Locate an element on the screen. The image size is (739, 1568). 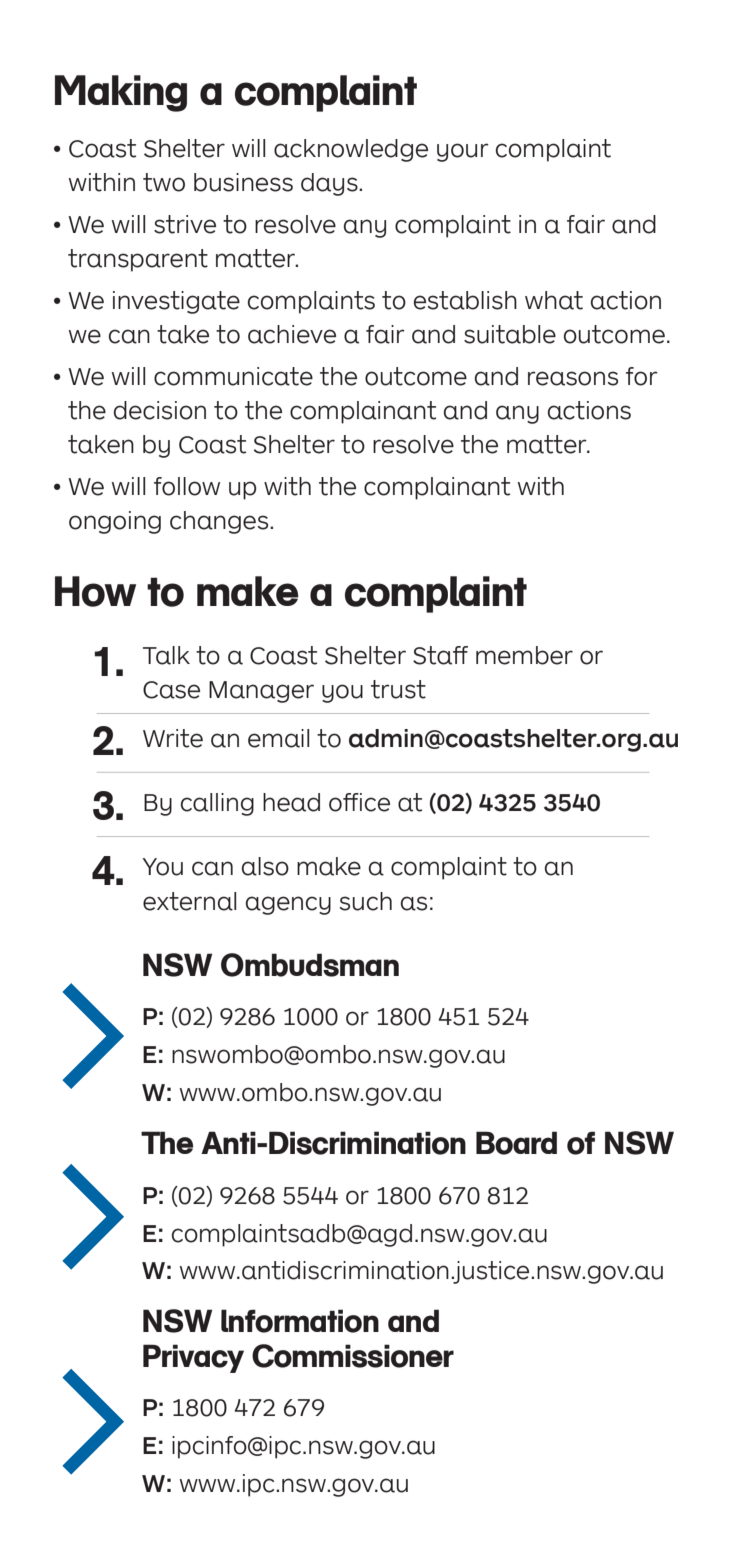
decision is located at coordinates (160, 410).
